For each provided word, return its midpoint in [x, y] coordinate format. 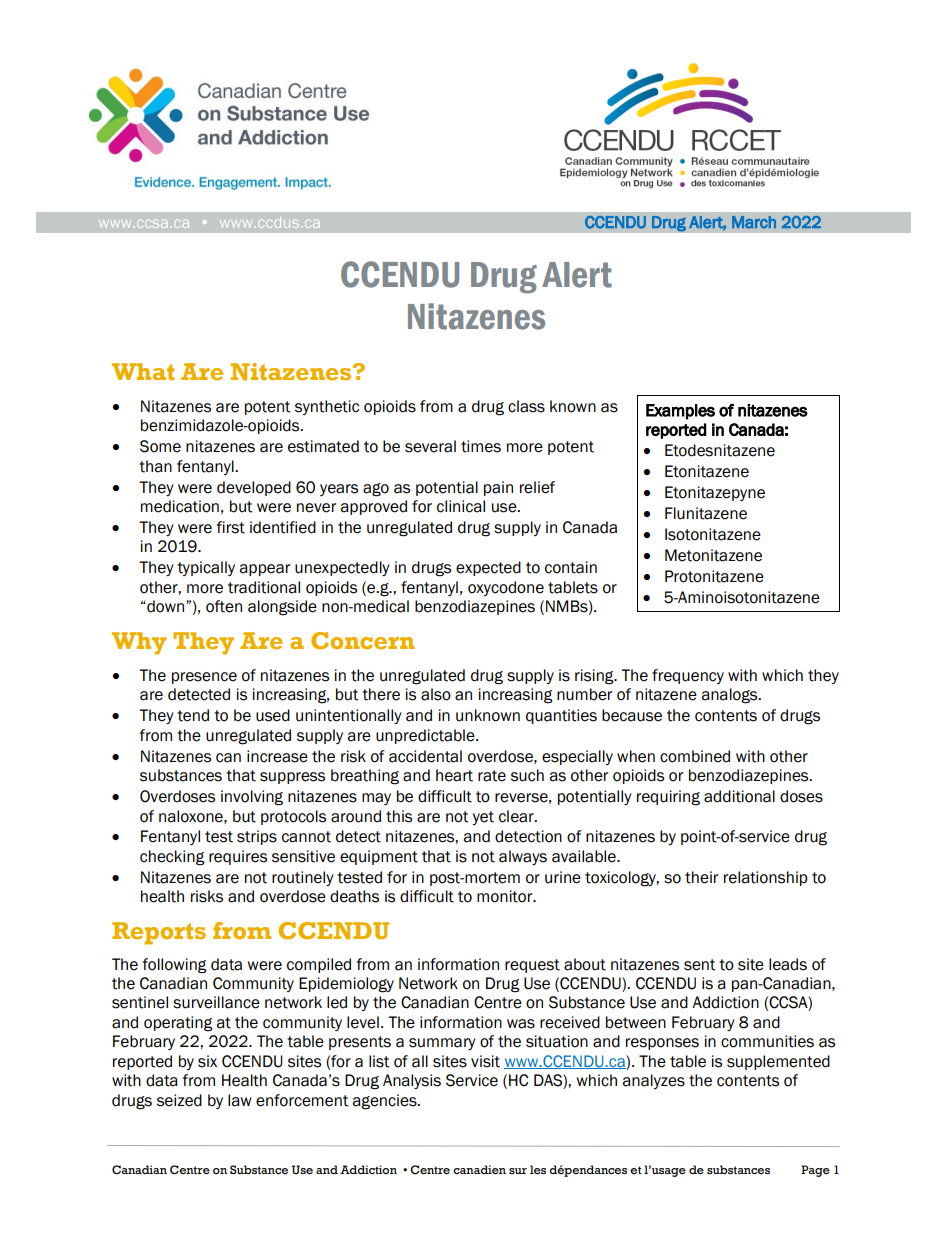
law [239, 1100]
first [231, 527]
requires [238, 857]
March [754, 222]
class [526, 406]
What [143, 371]
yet [483, 818]
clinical [461, 506]
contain [571, 567]
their [701, 877]
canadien [479, 1169]
